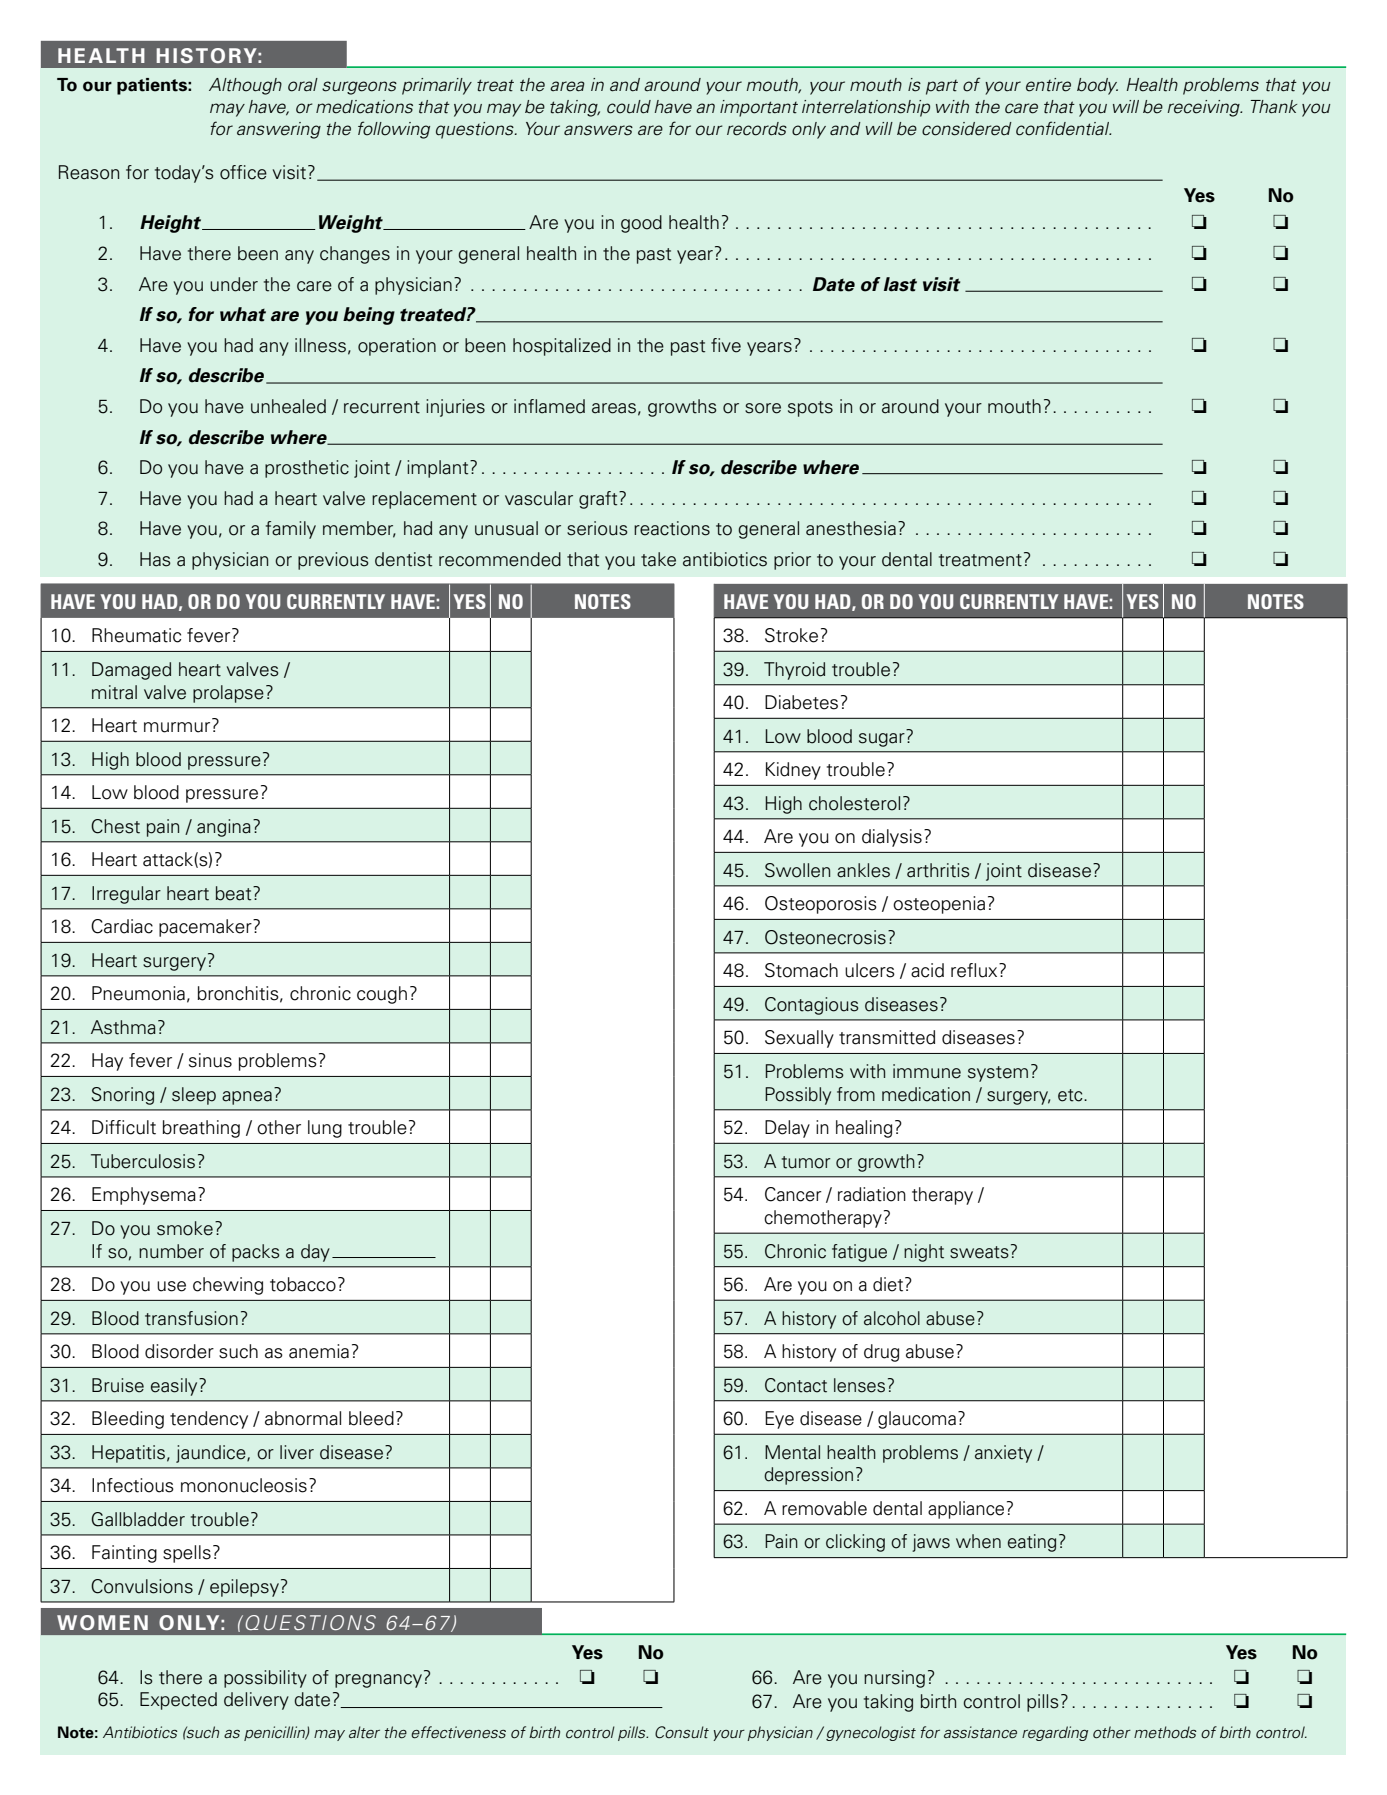 This image has width=1387, height=1795. What do you see at coordinates (235, 893) in the image?
I see `beat` at bounding box center [235, 893].
